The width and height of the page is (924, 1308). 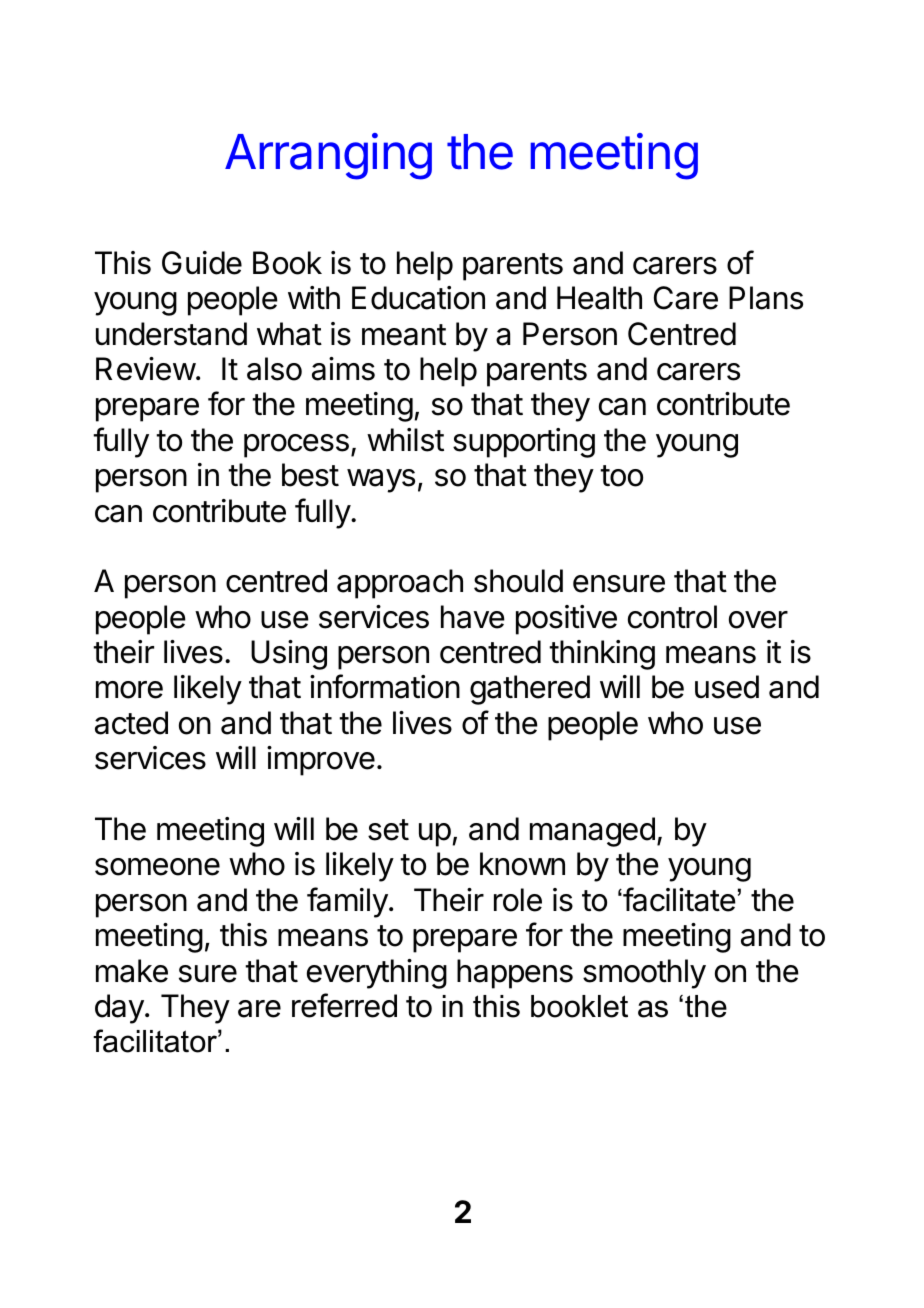 What do you see at coordinates (592, 832) in the page?
I see `managed` at bounding box center [592, 832].
